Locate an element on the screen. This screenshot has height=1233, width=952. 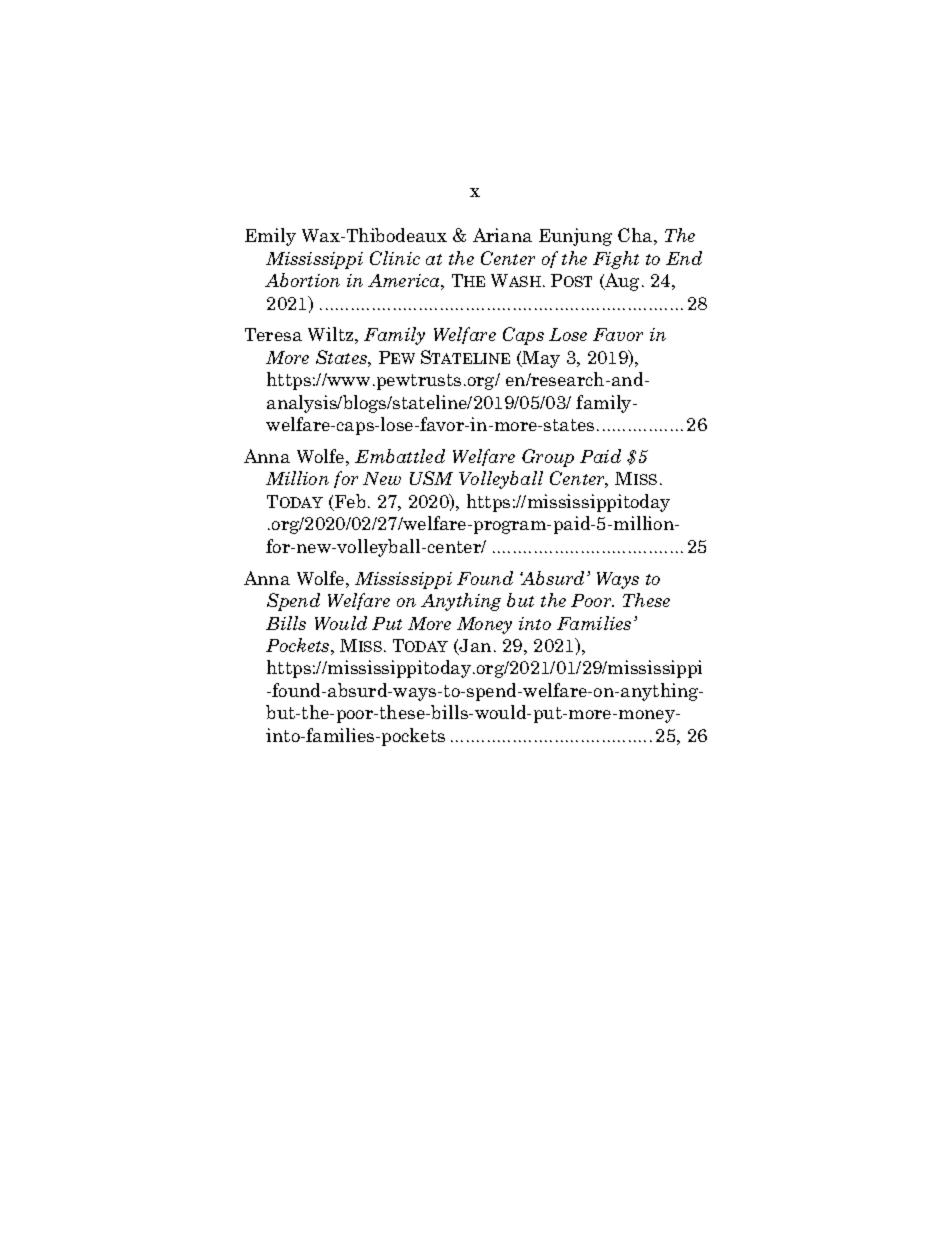
Emily is located at coordinates (270, 237).
